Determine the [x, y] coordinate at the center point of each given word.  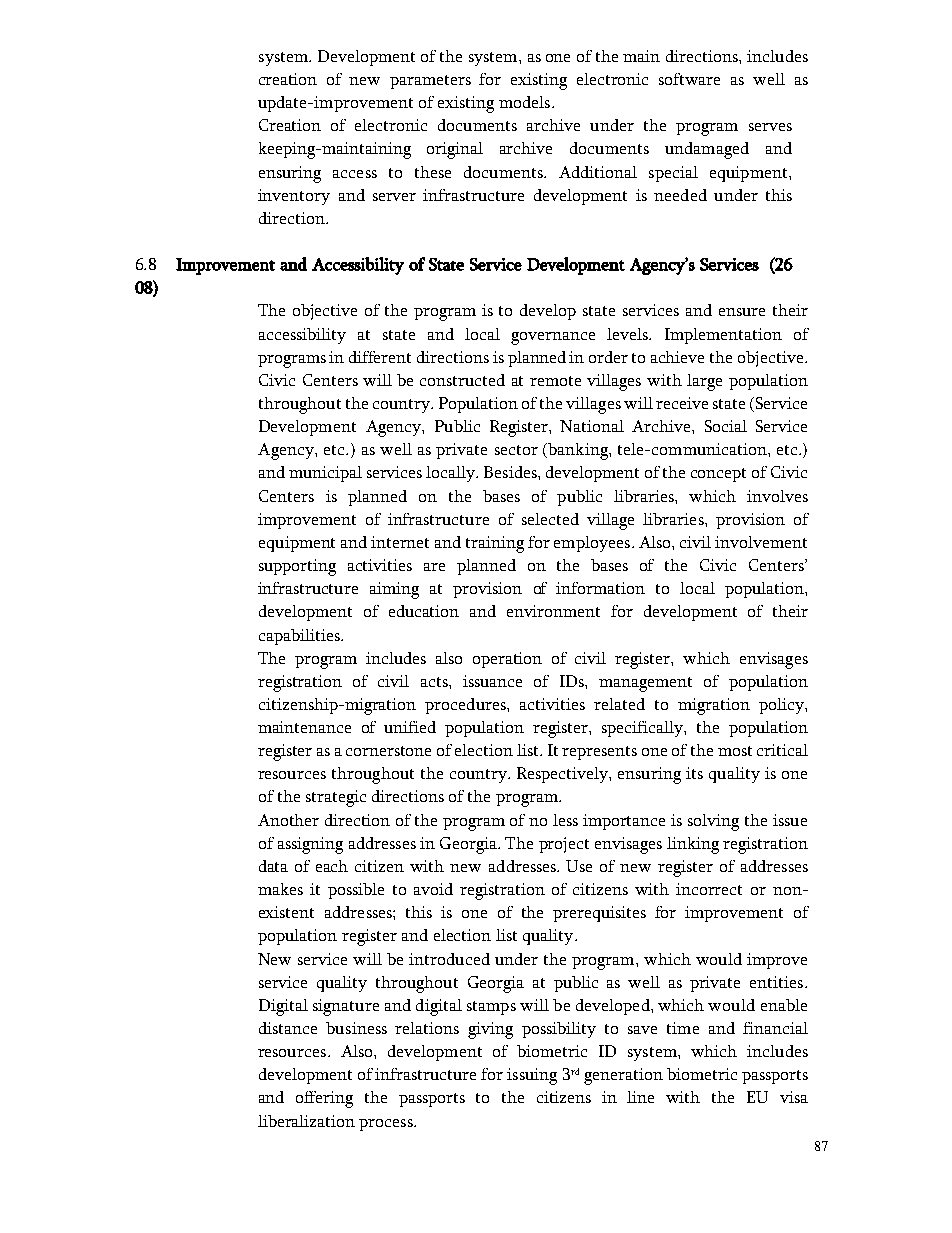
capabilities [300, 637]
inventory [294, 197]
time [683, 1028]
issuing [532, 1076]
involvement [761, 542]
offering [324, 1099]
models [526, 102]
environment [553, 611]
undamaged [707, 150]
